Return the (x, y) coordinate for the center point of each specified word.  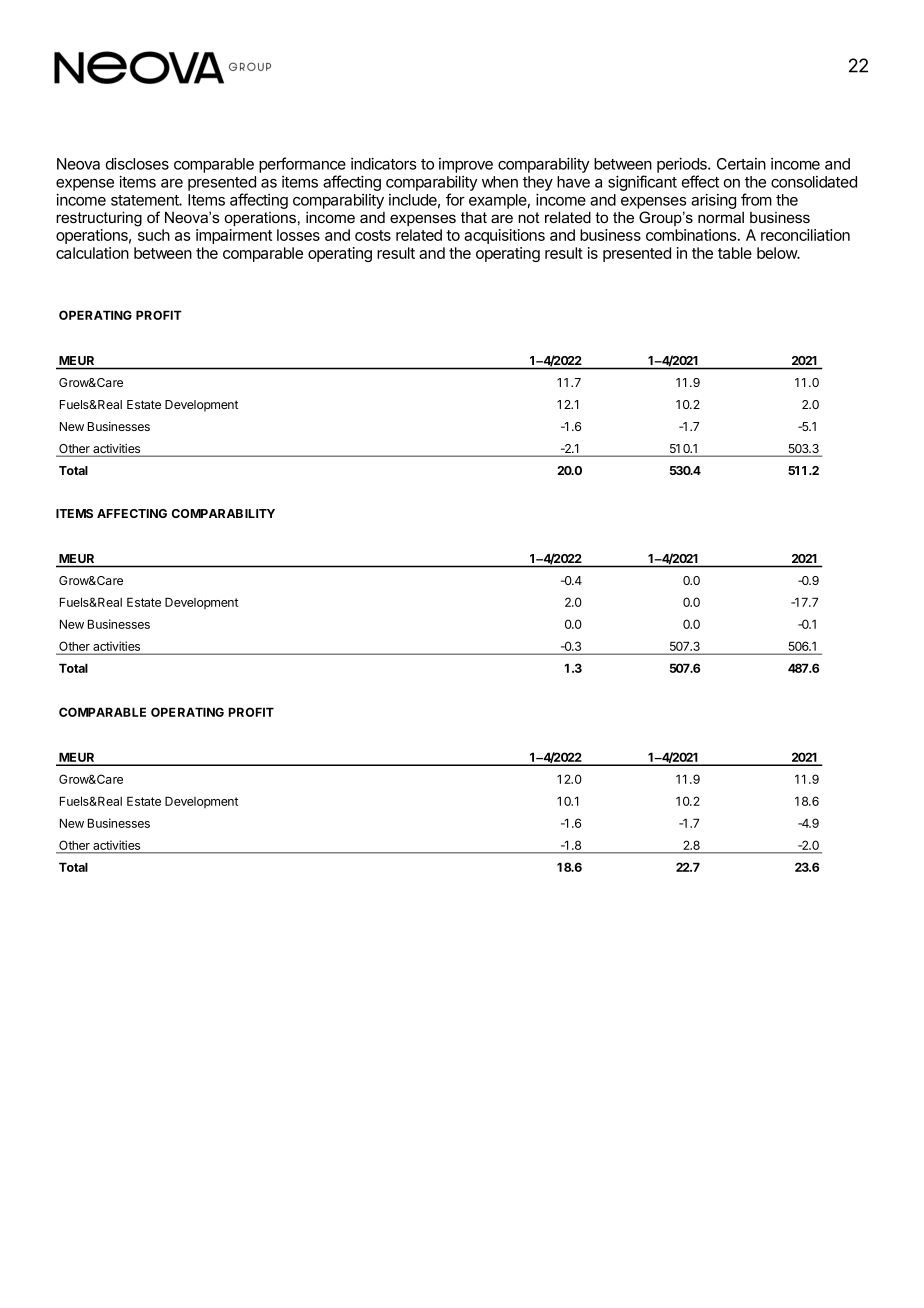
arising (713, 201)
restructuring (99, 219)
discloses (137, 163)
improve (466, 165)
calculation (92, 253)
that (474, 217)
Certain (741, 164)
